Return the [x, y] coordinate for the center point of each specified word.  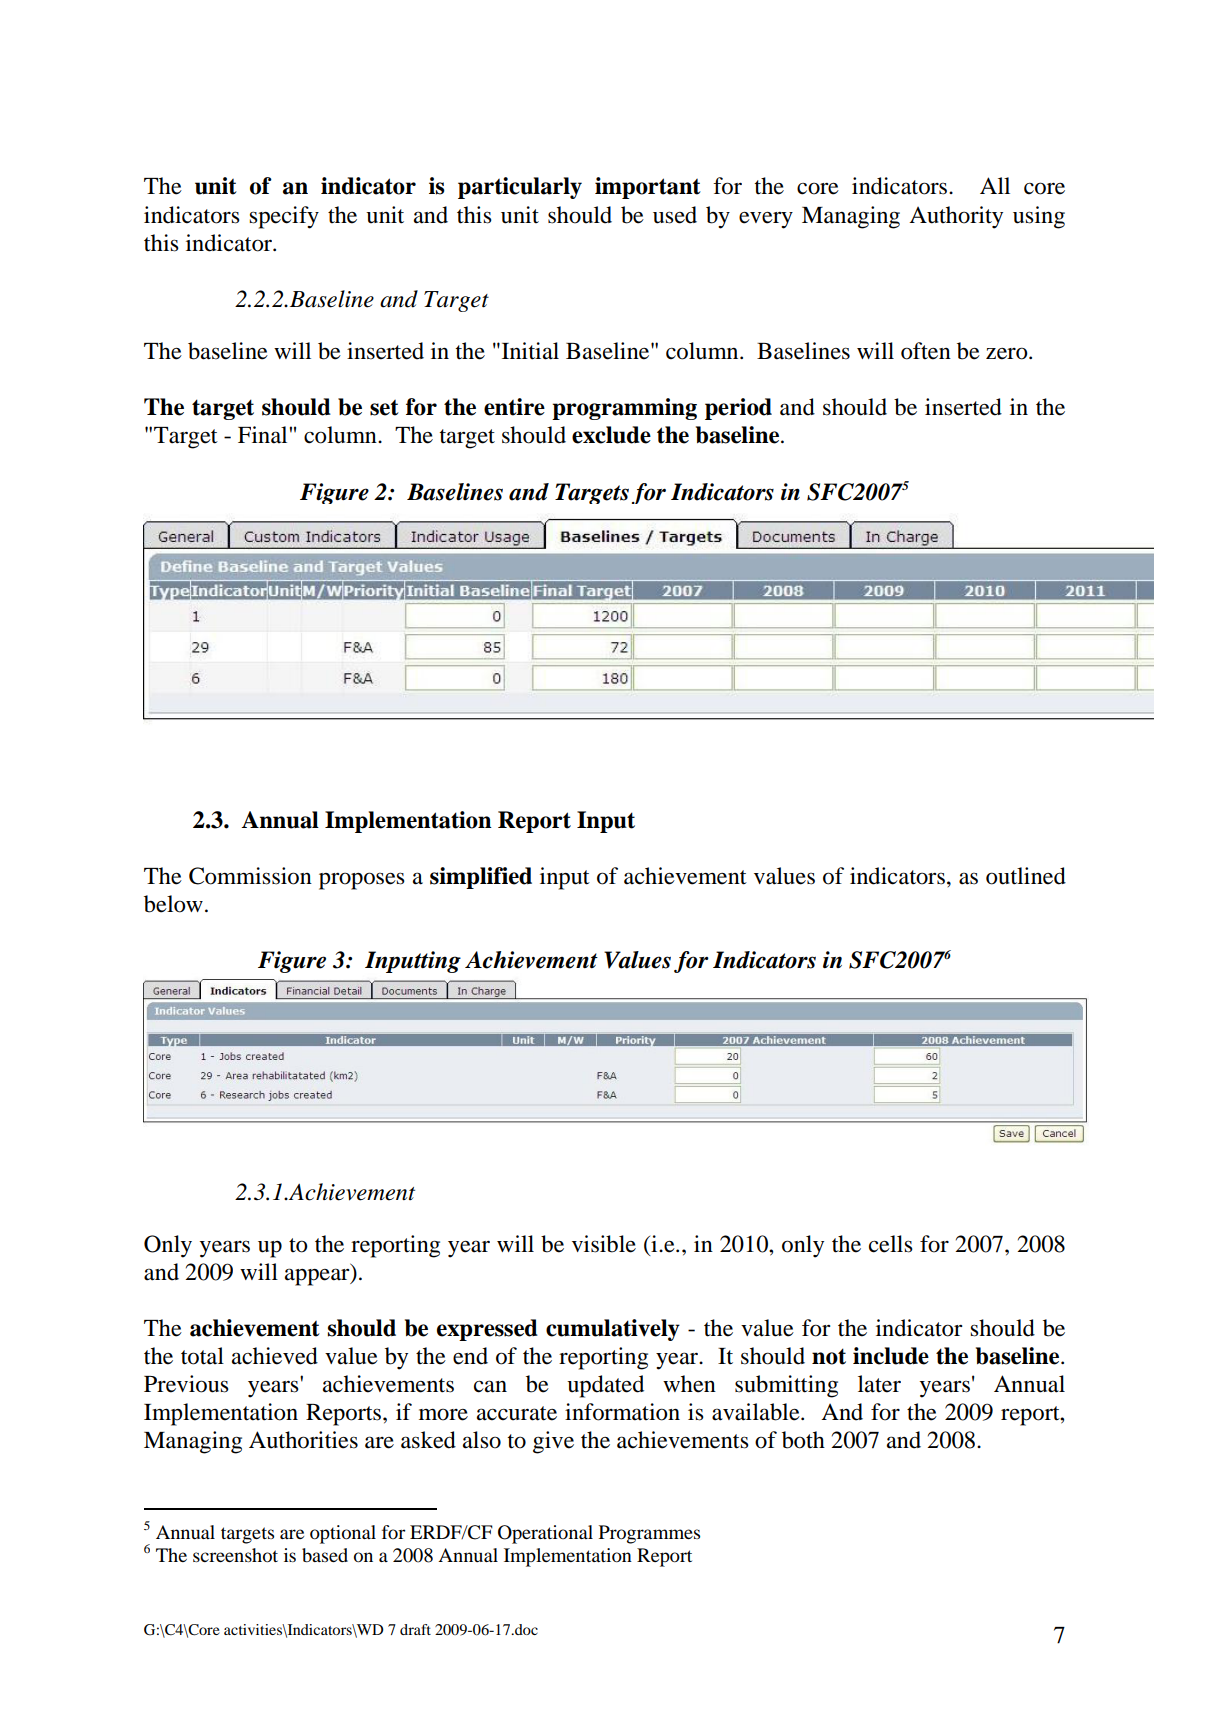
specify [284, 217]
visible [604, 1244]
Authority [956, 217]
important [648, 188]
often [926, 351]
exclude [611, 435]
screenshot [235, 1555]
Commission [250, 876]
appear [318, 1277]
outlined [1026, 876]
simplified [481, 878]
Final [262, 435]
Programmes [649, 1534]
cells [891, 1244]
